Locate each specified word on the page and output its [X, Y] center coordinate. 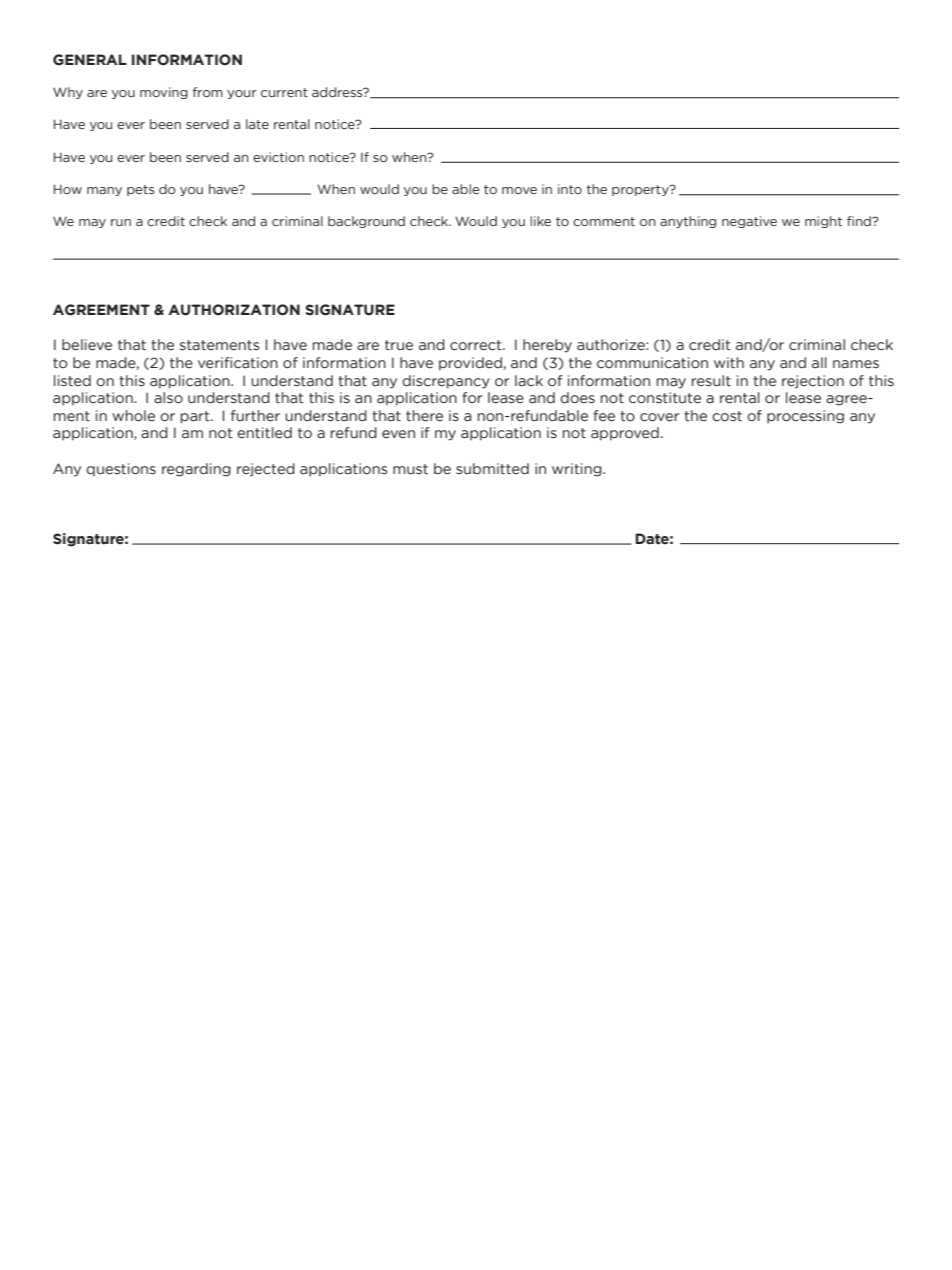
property [641, 190]
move [519, 190]
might [823, 222]
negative [749, 222]
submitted [492, 469]
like [540, 221]
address [338, 92]
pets [141, 190]
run [121, 222]
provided [470, 364]
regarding [196, 470]
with [729, 363]
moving [164, 93]
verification [238, 363]
